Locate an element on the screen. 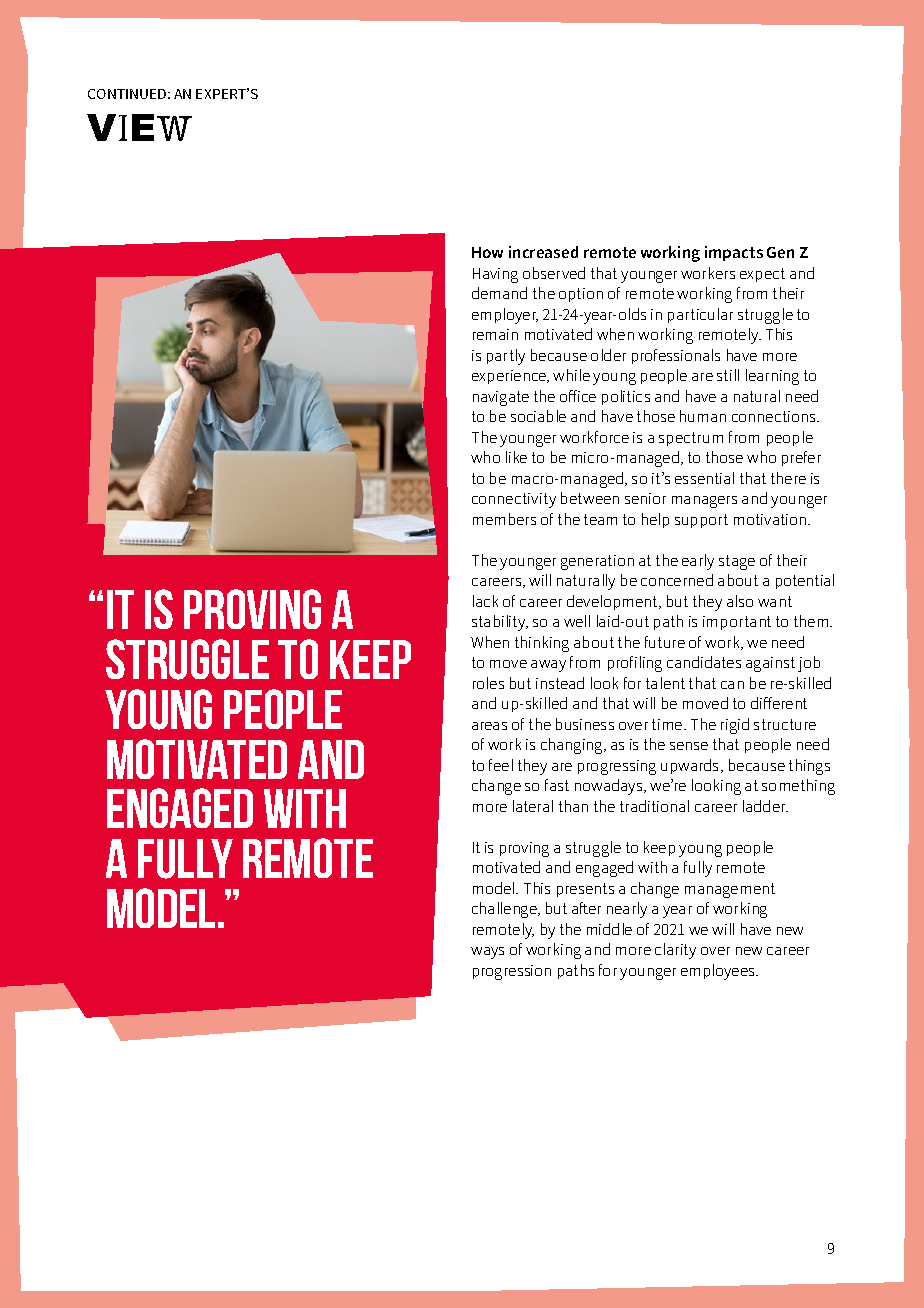 This screenshot has width=924, height=1308. members is located at coordinates (504, 519).
